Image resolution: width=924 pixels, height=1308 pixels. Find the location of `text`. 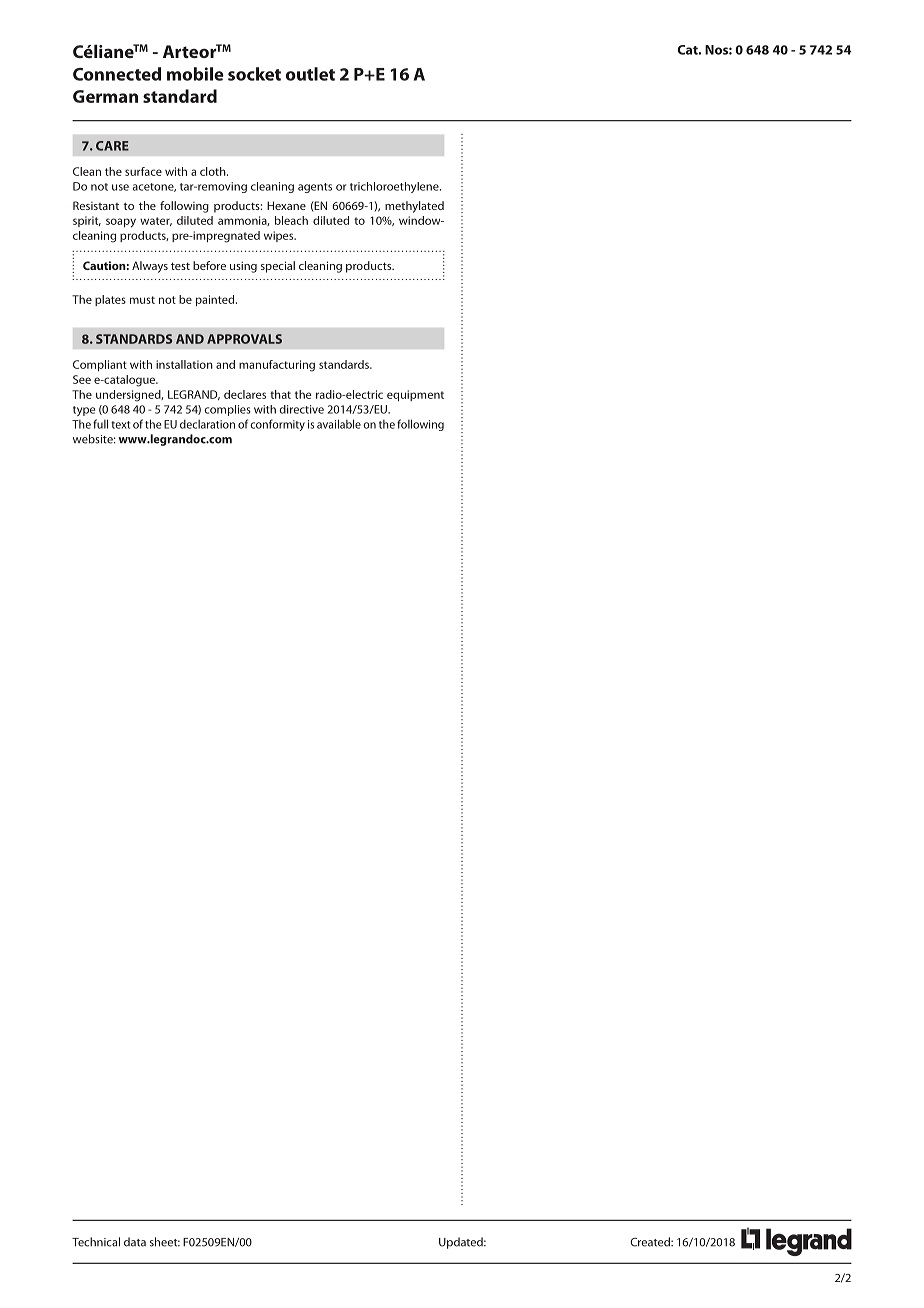

text is located at coordinates (120, 425).
